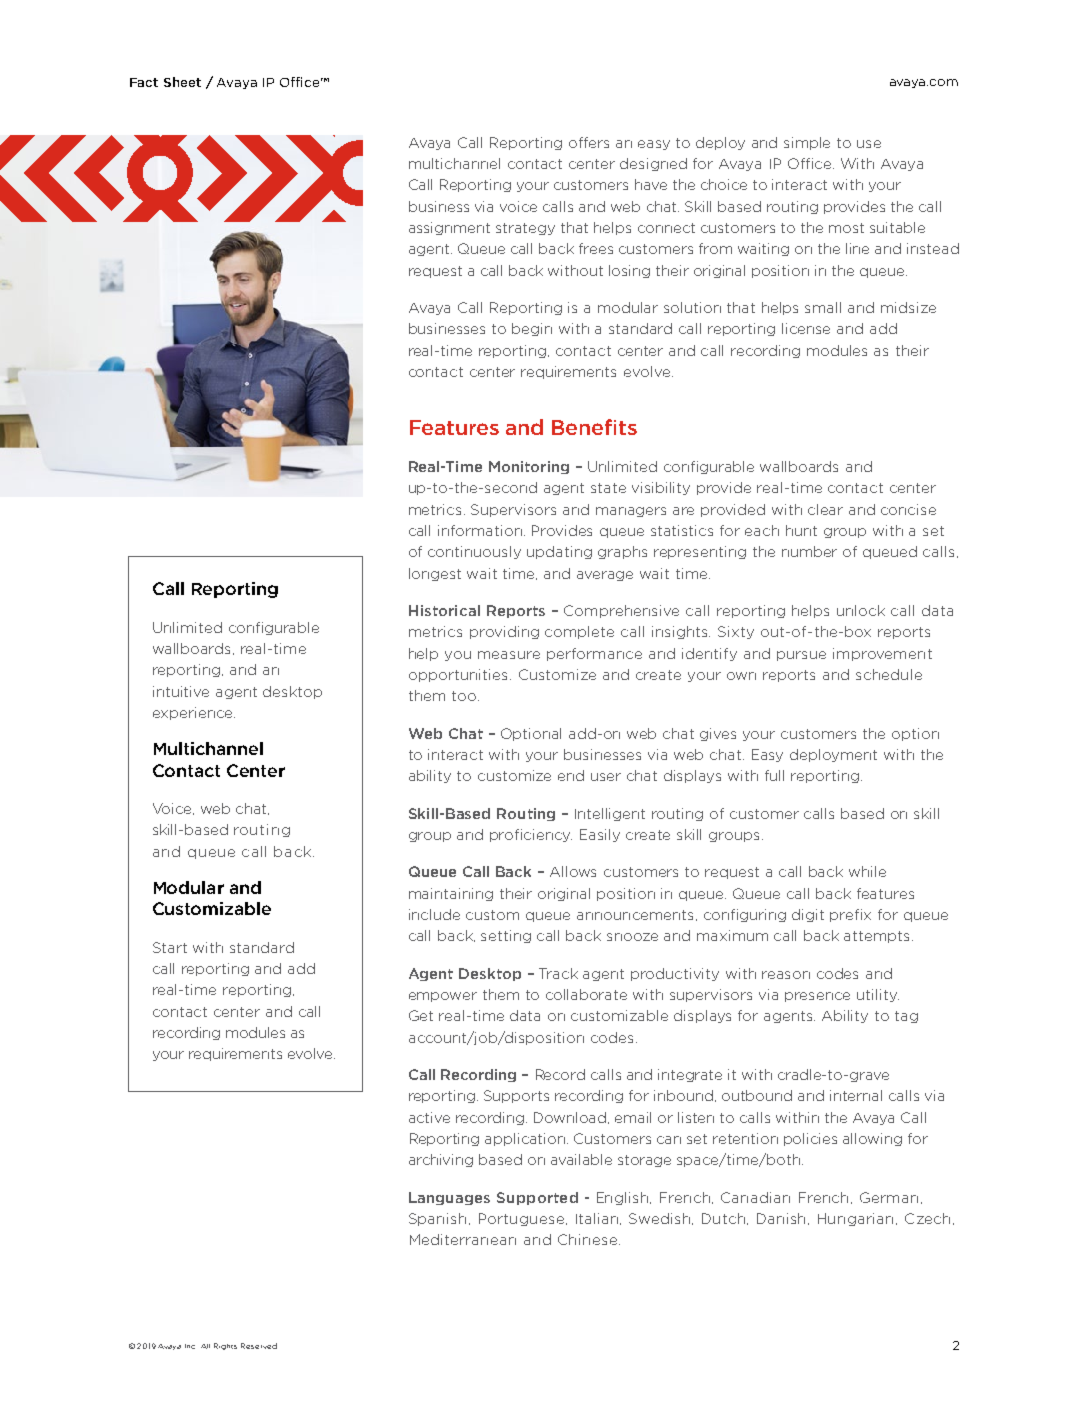 This screenshot has height=1408, width=1088. What do you see at coordinates (889, 674) in the screenshot?
I see `schedule` at bounding box center [889, 674].
